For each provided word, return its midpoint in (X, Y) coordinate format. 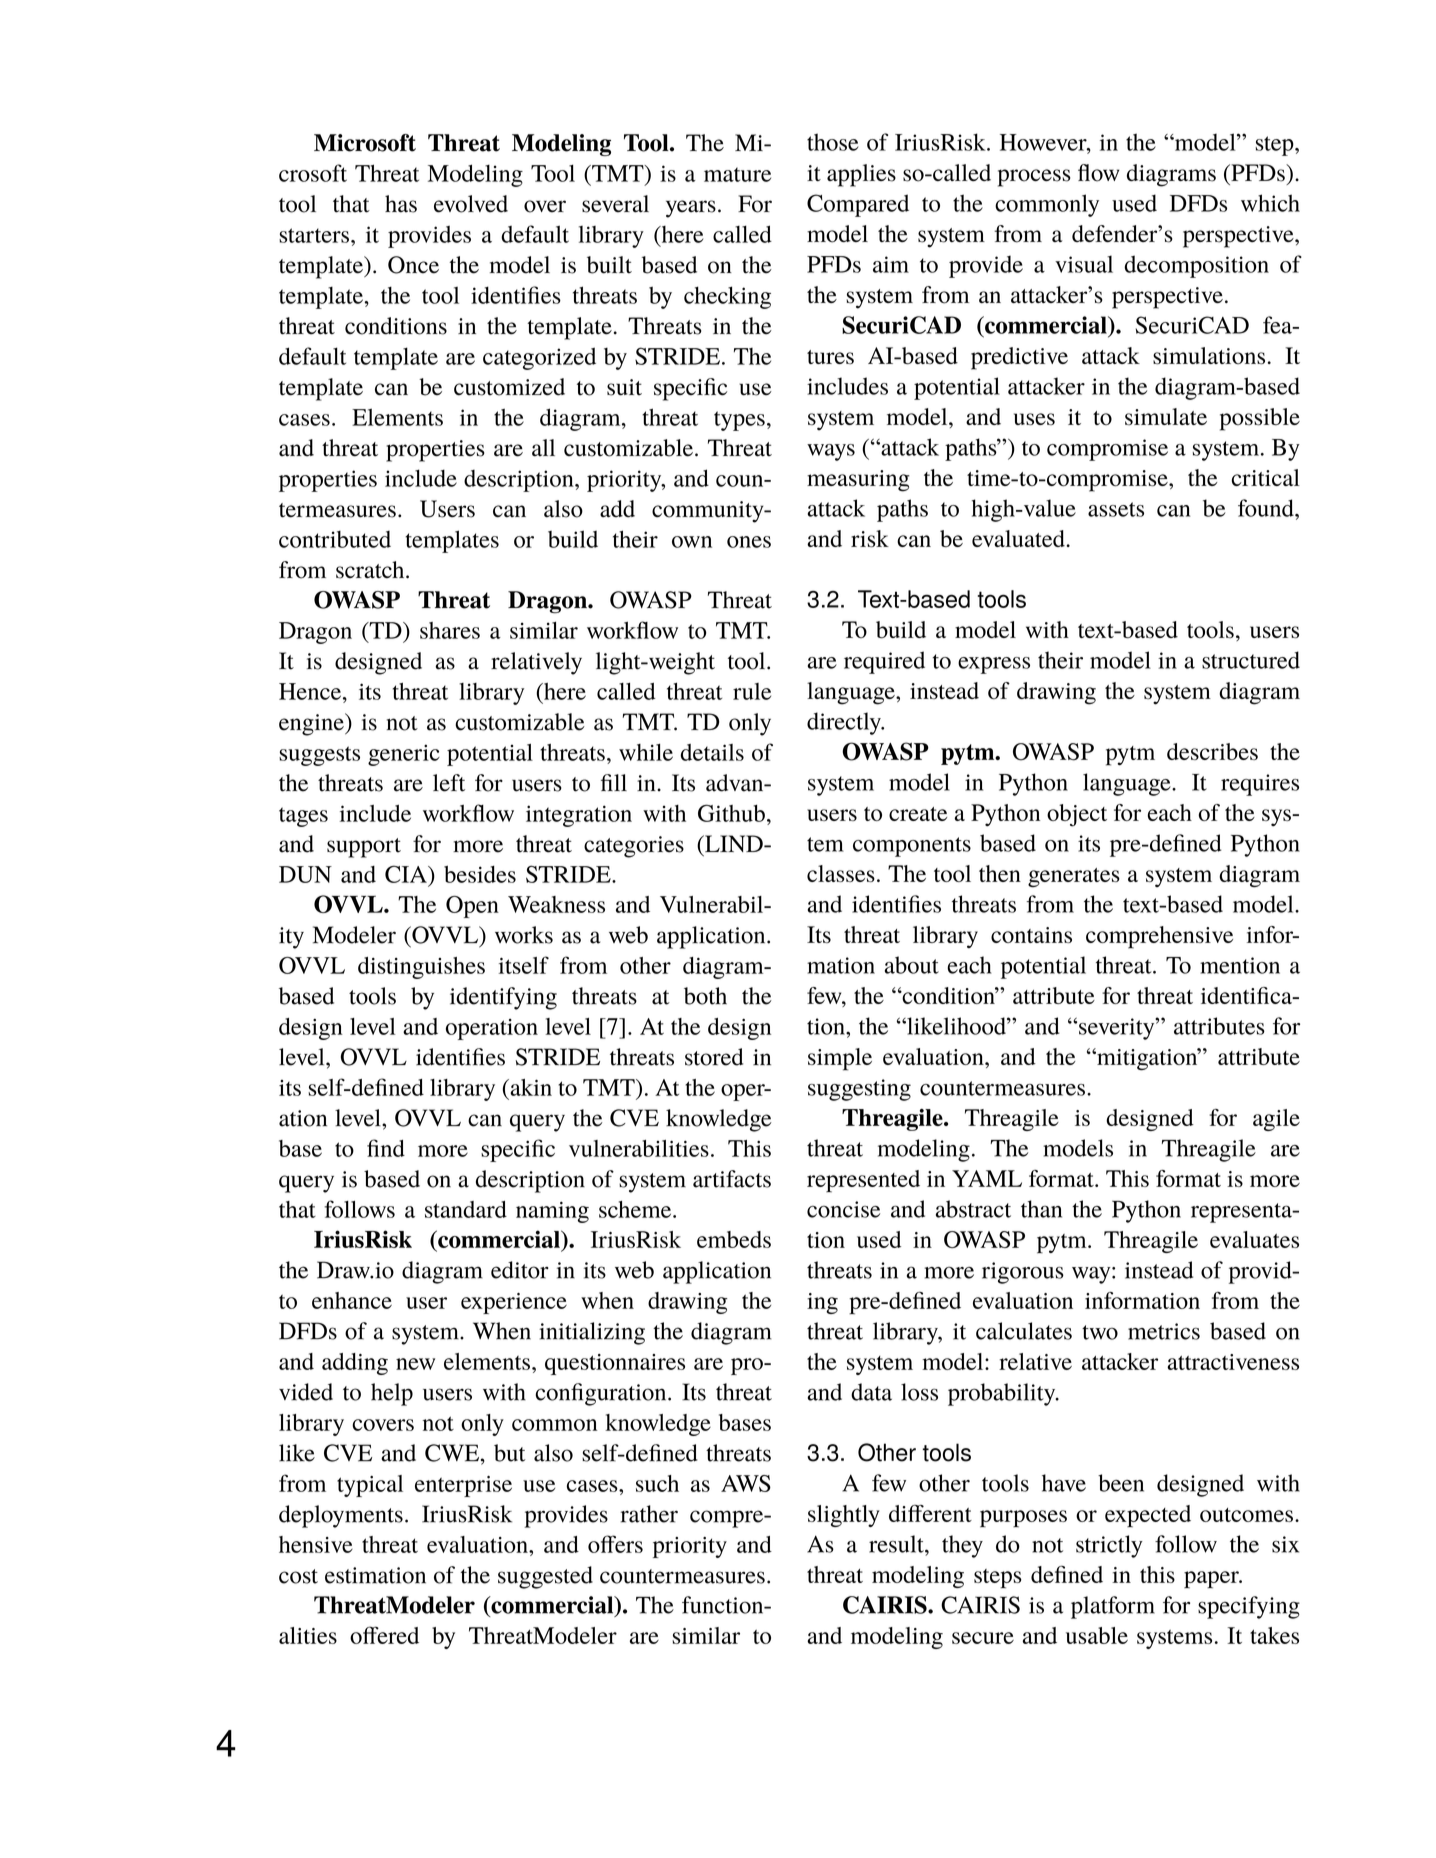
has (401, 204)
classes (841, 873)
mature (737, 174)
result (897, 1544)
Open (472, 907)
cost (298, 1576)
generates (1074, 877)
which (1270, 203)
